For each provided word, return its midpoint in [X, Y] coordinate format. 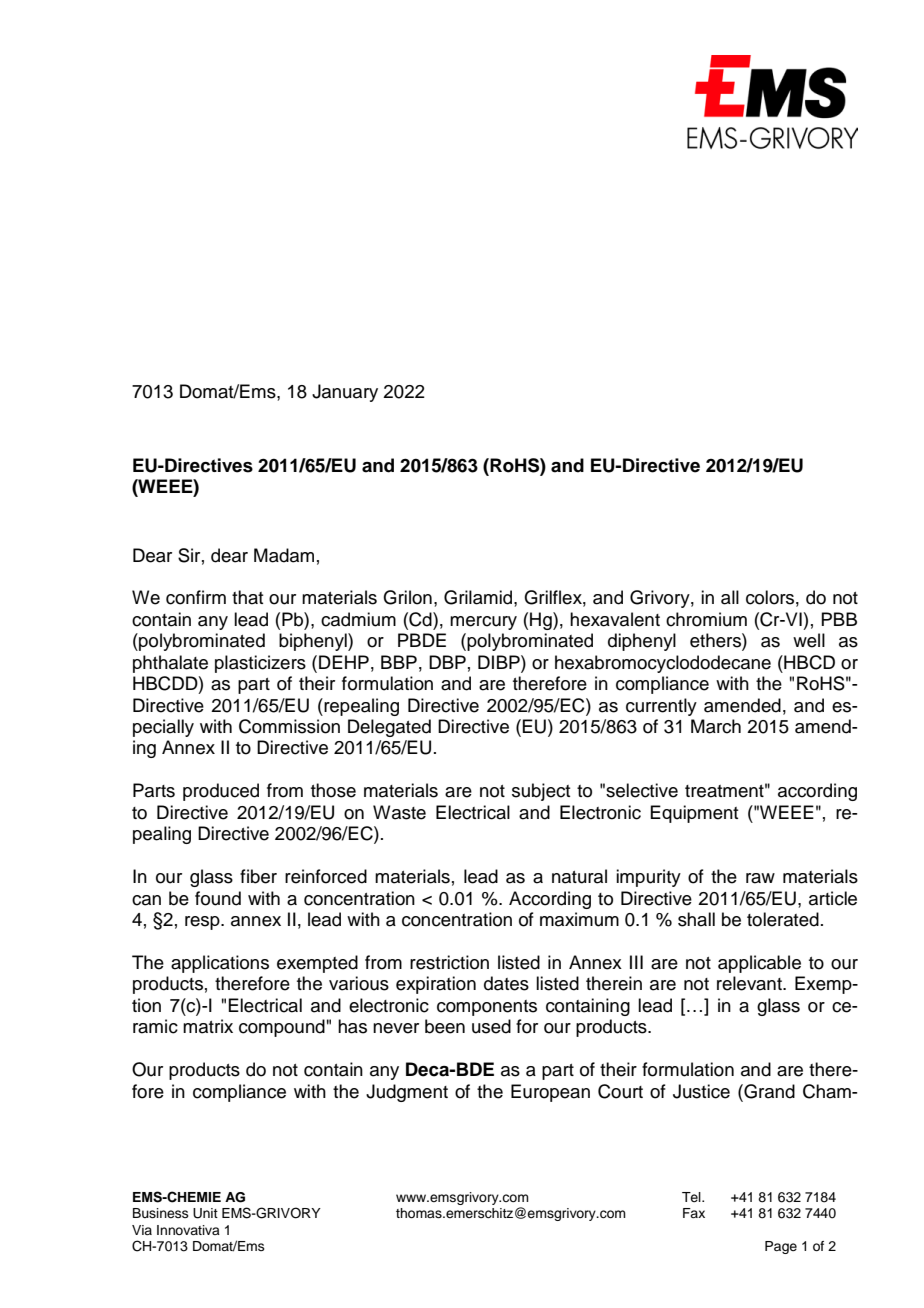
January [345, 393]
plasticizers [260, 664]
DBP [447, 662]
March [716, 726]
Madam [284, 555]
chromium [706, 619]
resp [203, 923]
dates [506, 983]
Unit [205, 1213]
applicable [759, 964]
